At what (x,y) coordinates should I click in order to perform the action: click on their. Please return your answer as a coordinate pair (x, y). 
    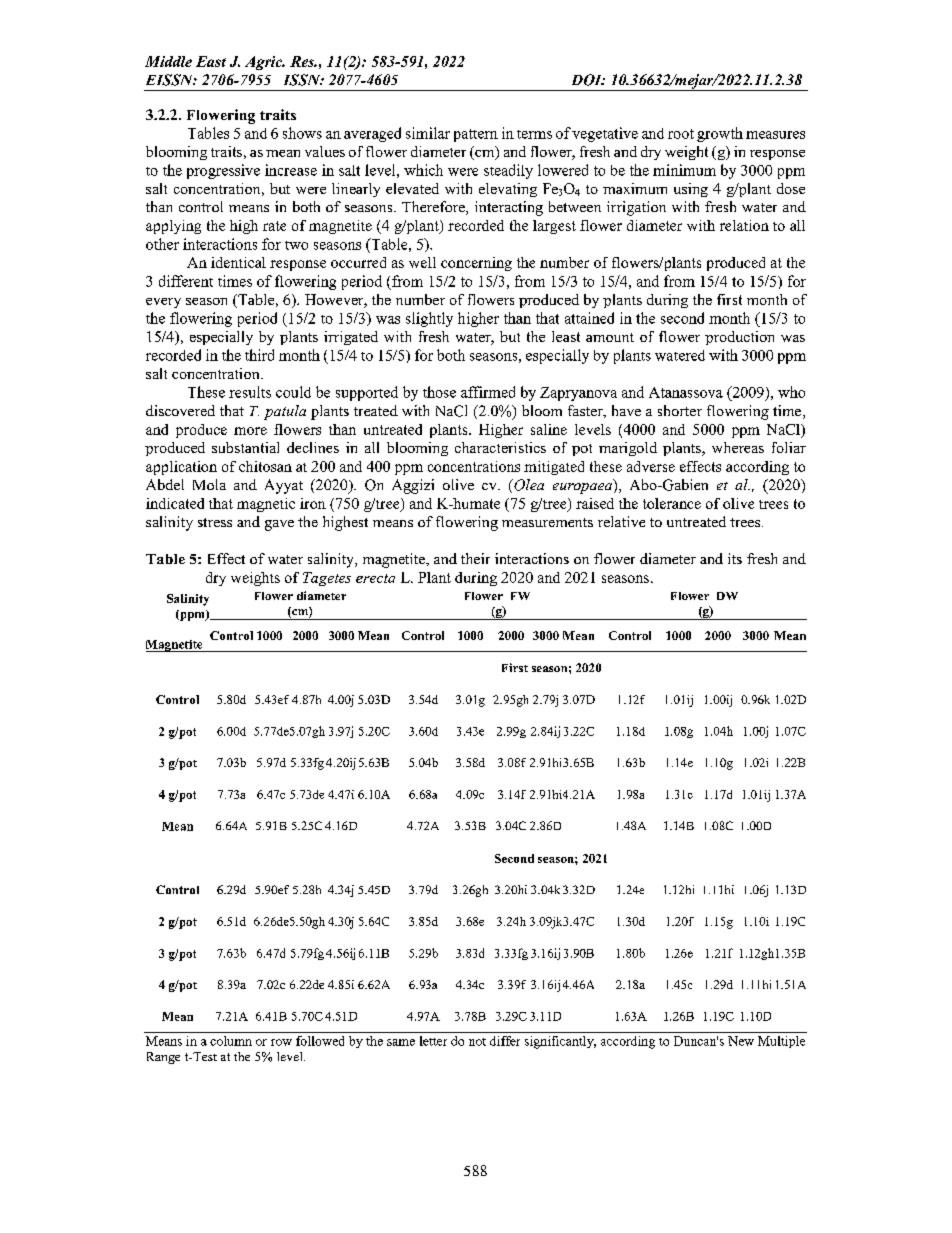
    Looking at the image, I should click on (475, 558).
